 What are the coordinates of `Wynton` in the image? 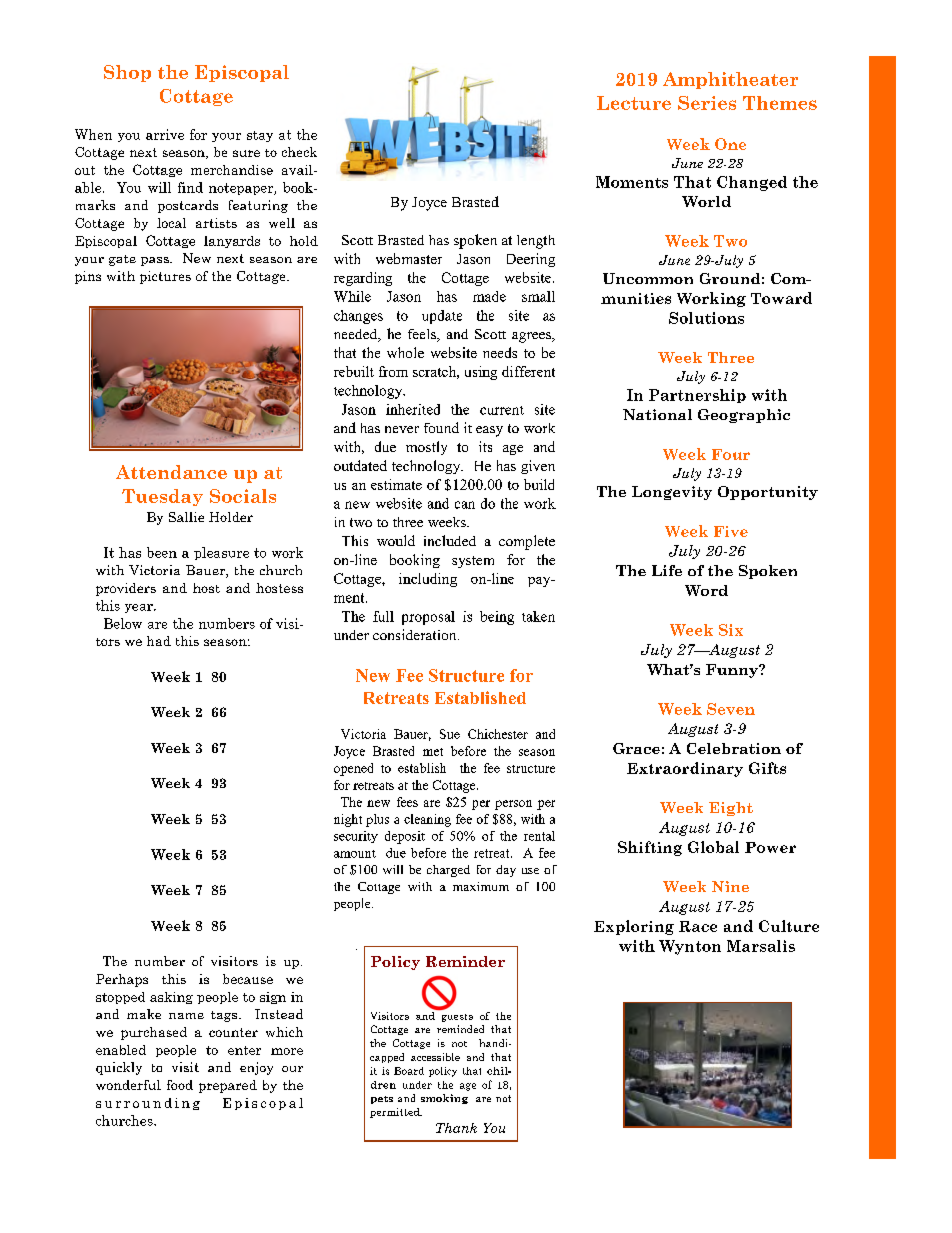 It's located at (690, 947).
